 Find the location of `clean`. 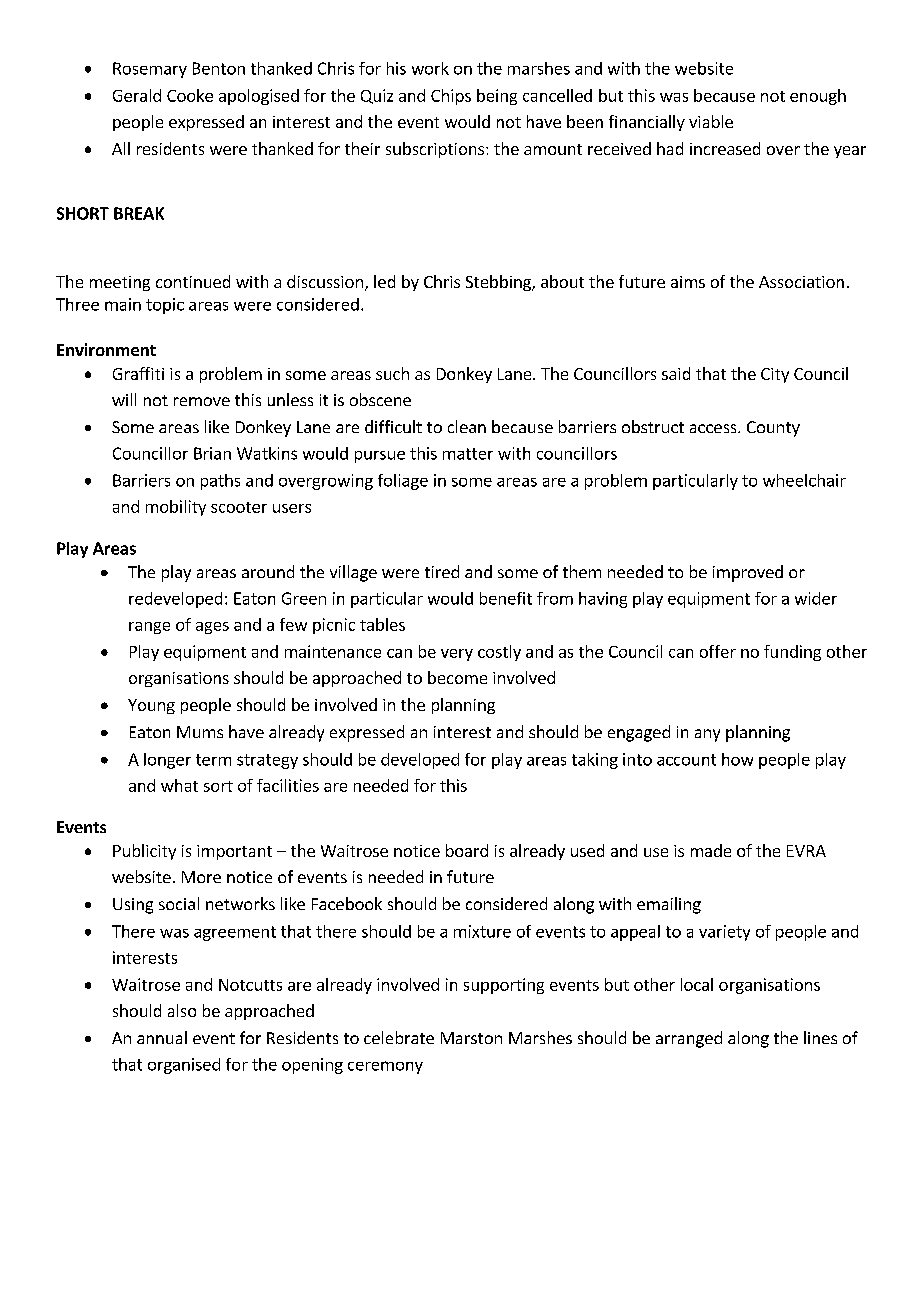

clean is located at coordinates (467, 426).
